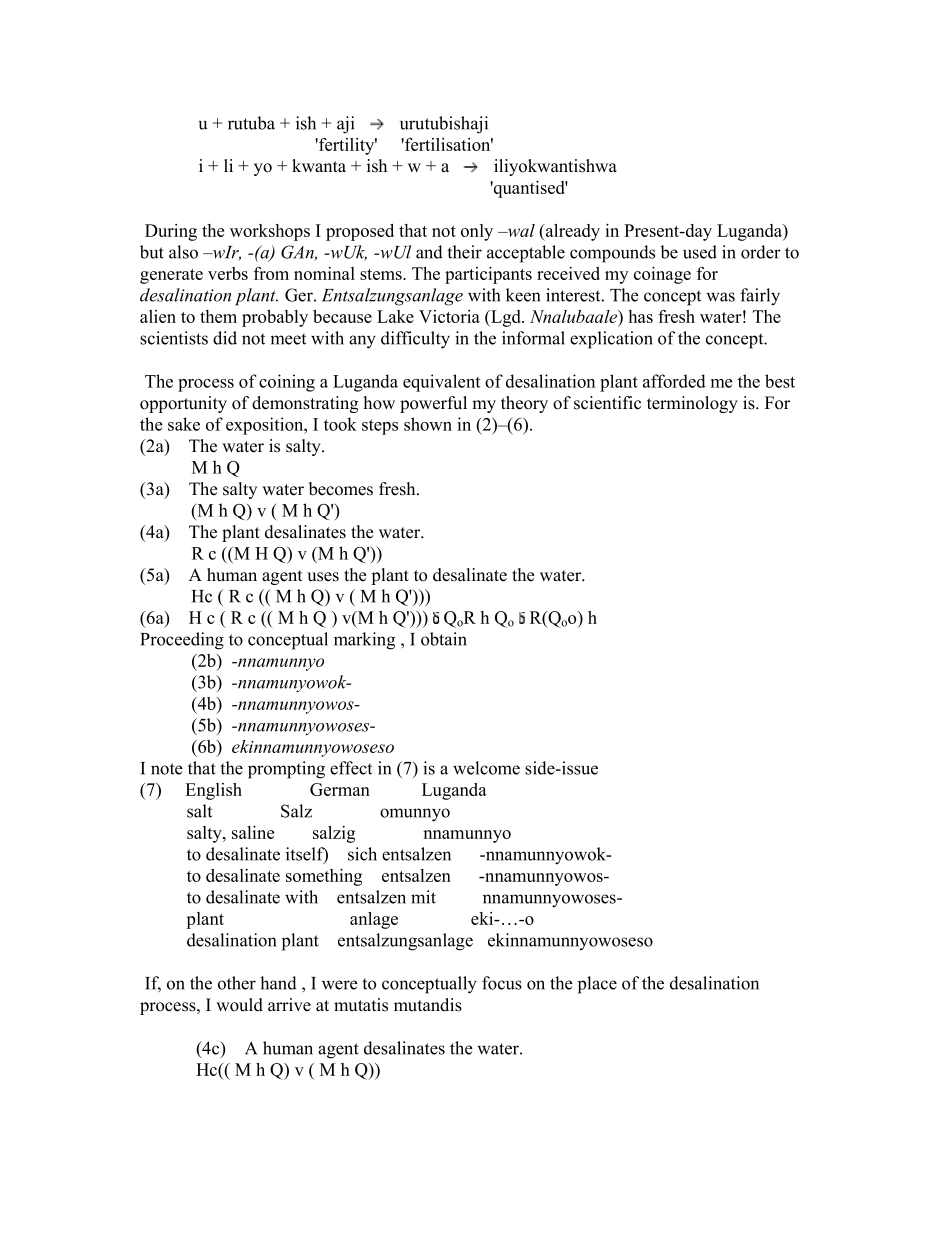  What do you see at coordinates (464, 252) in the page?
I see `their` at bounding box center [464, 252].
